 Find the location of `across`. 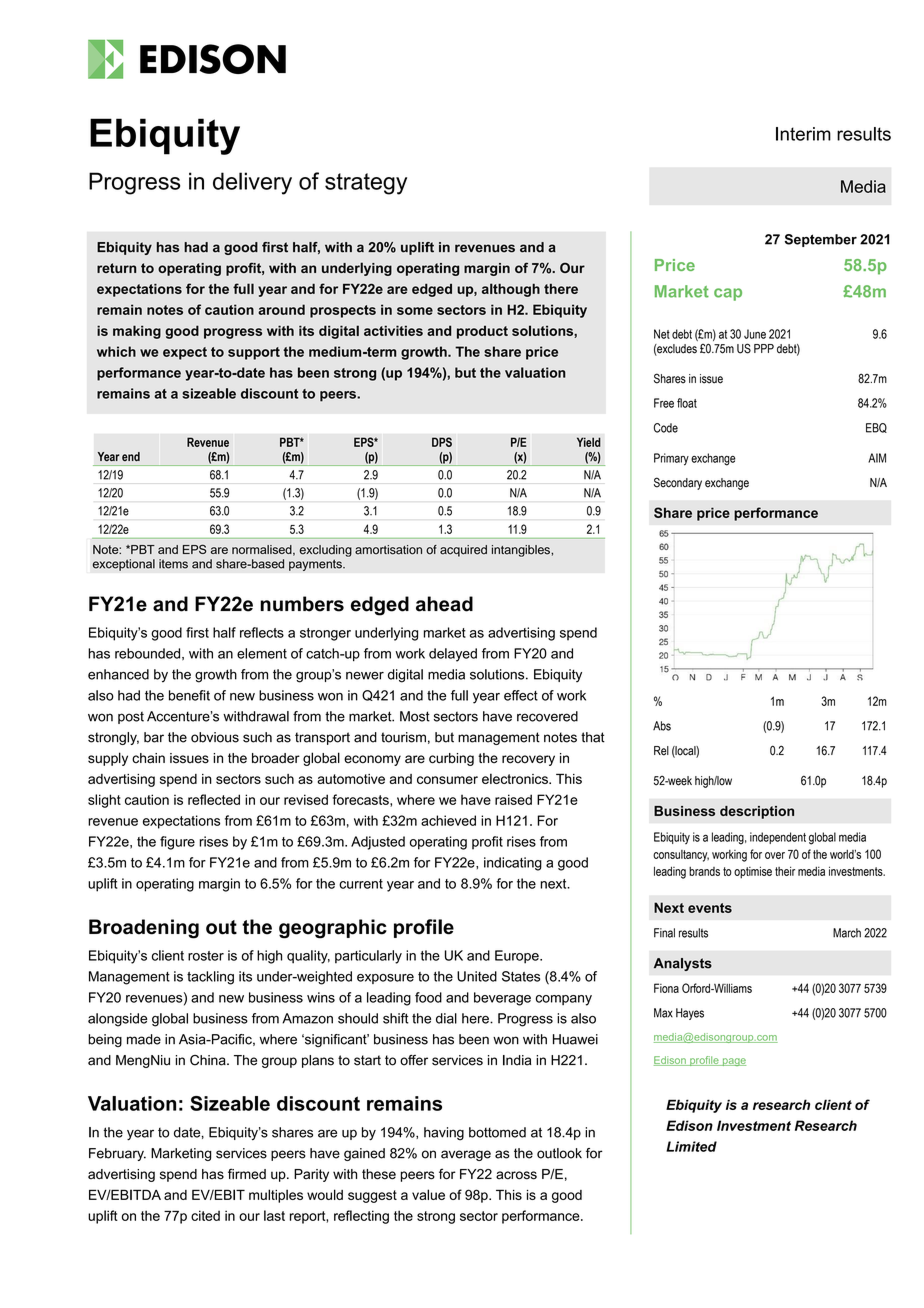

across is located at coordinates (516, 1175).
